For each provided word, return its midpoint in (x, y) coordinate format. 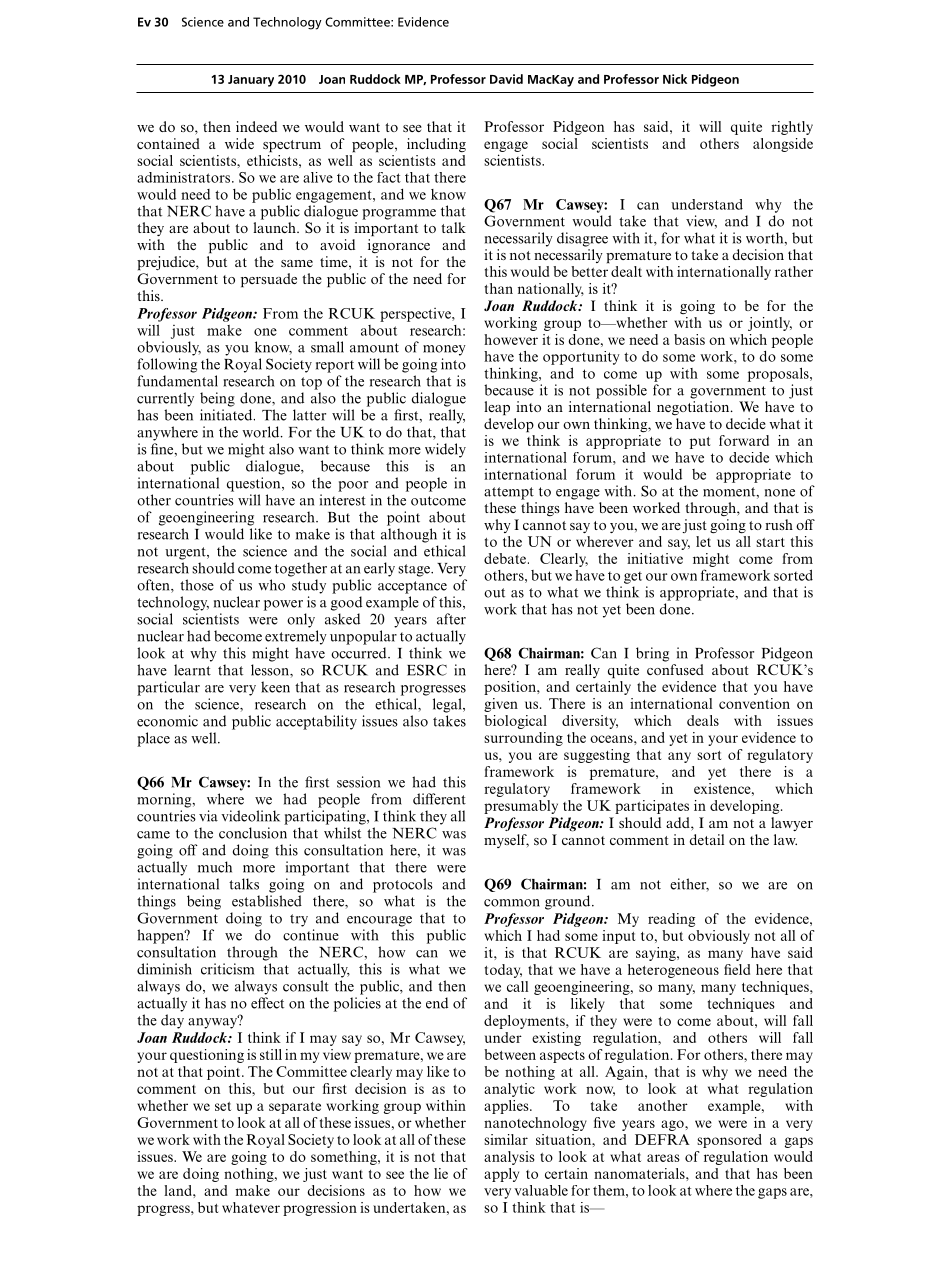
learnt (192, 670)
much (215, 867)
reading (671, 920)
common (512, 903)
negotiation (694, 408)
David (506, 79)
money (444, 350)
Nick (675, 79)
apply (501, 1175)
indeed (256, 126)
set (223, 1106)
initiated (227, 415)
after (451, 619)
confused (675, 669)
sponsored (729, 1141)
